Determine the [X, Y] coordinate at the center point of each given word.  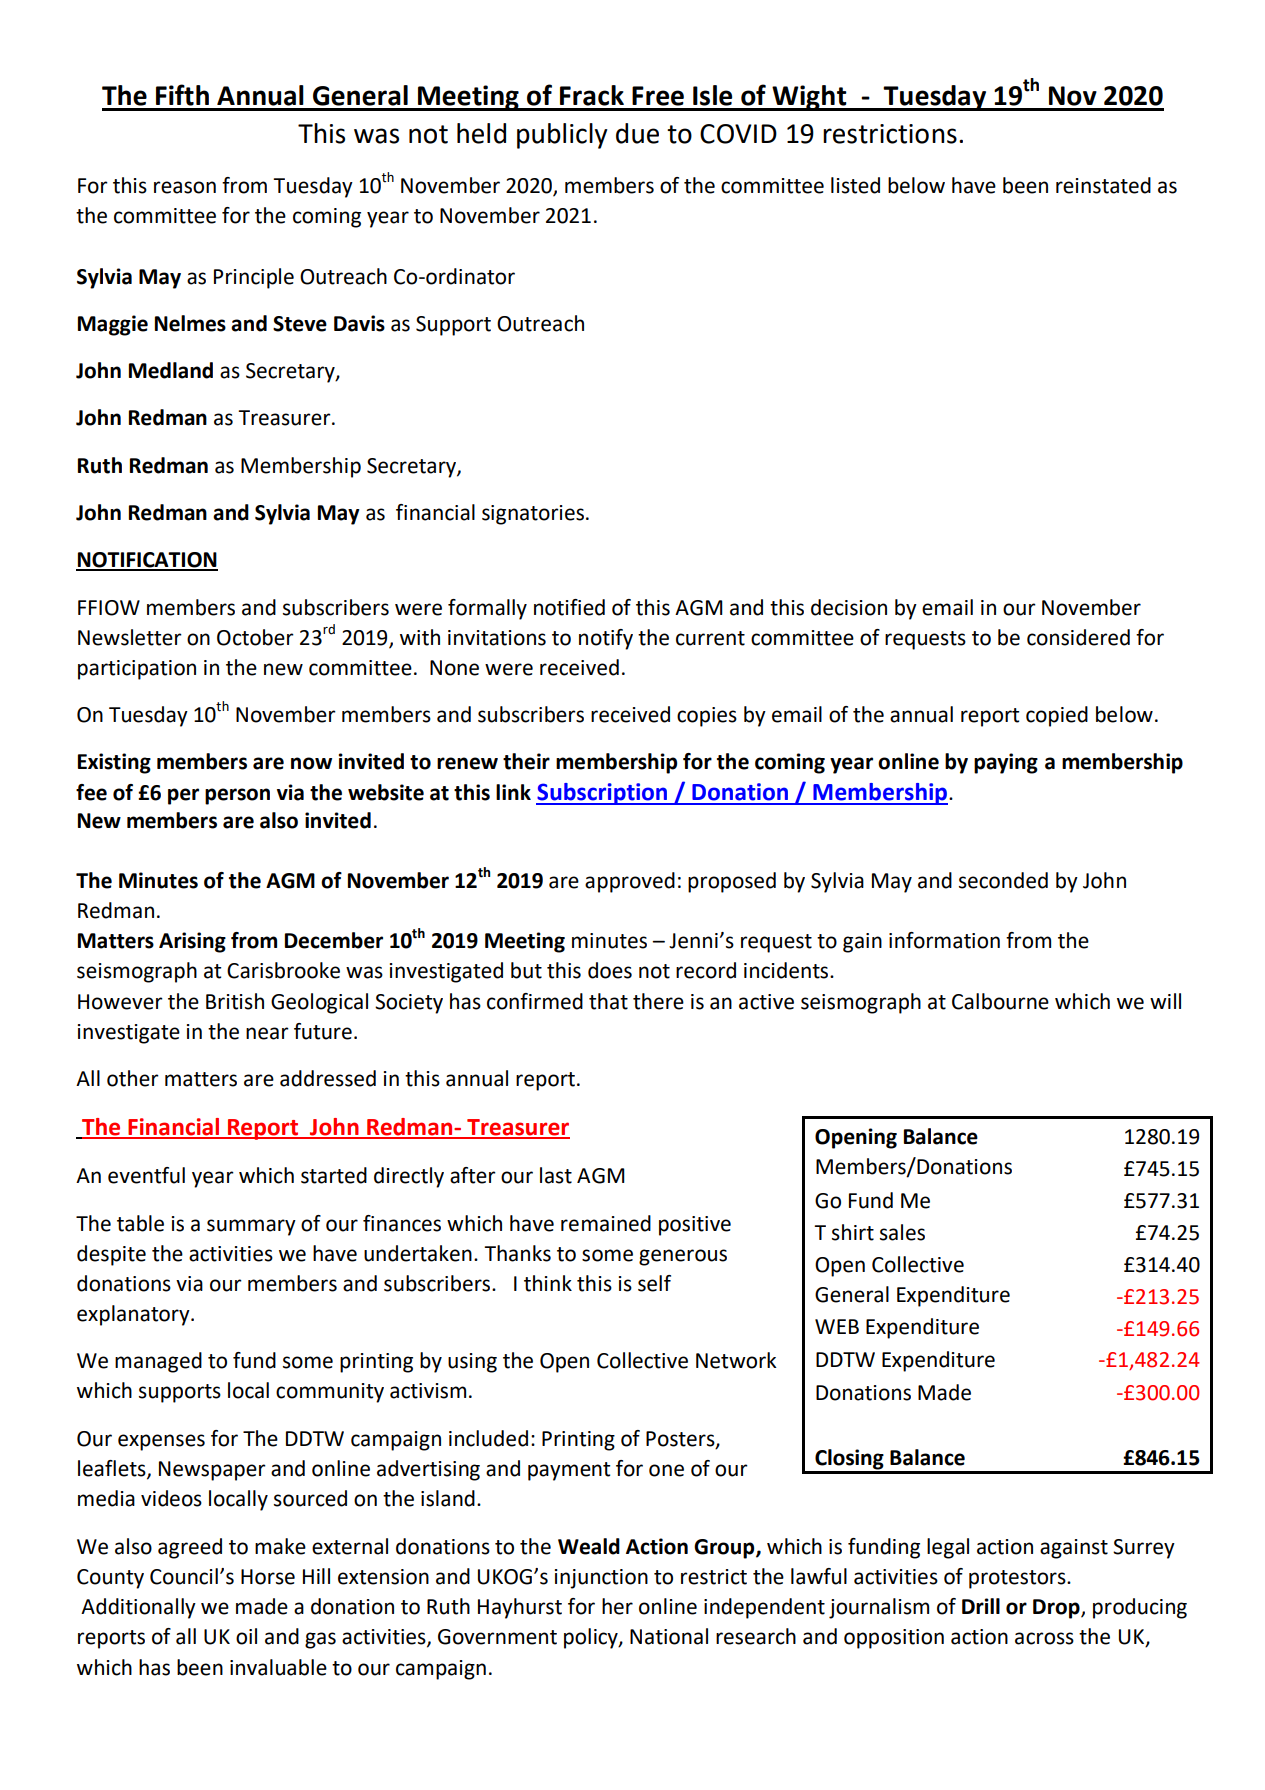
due [637, 133]
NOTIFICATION [147, 561]
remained [606, 1223]
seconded [1003, 880]
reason [185, 187]
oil [246, 1636]
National [669, 1636]
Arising [192, 942]
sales [902, 1232]
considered [1078, 637]
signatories [534, 515]
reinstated [1103, 185]
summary [251, 1227]
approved [630, 882]
